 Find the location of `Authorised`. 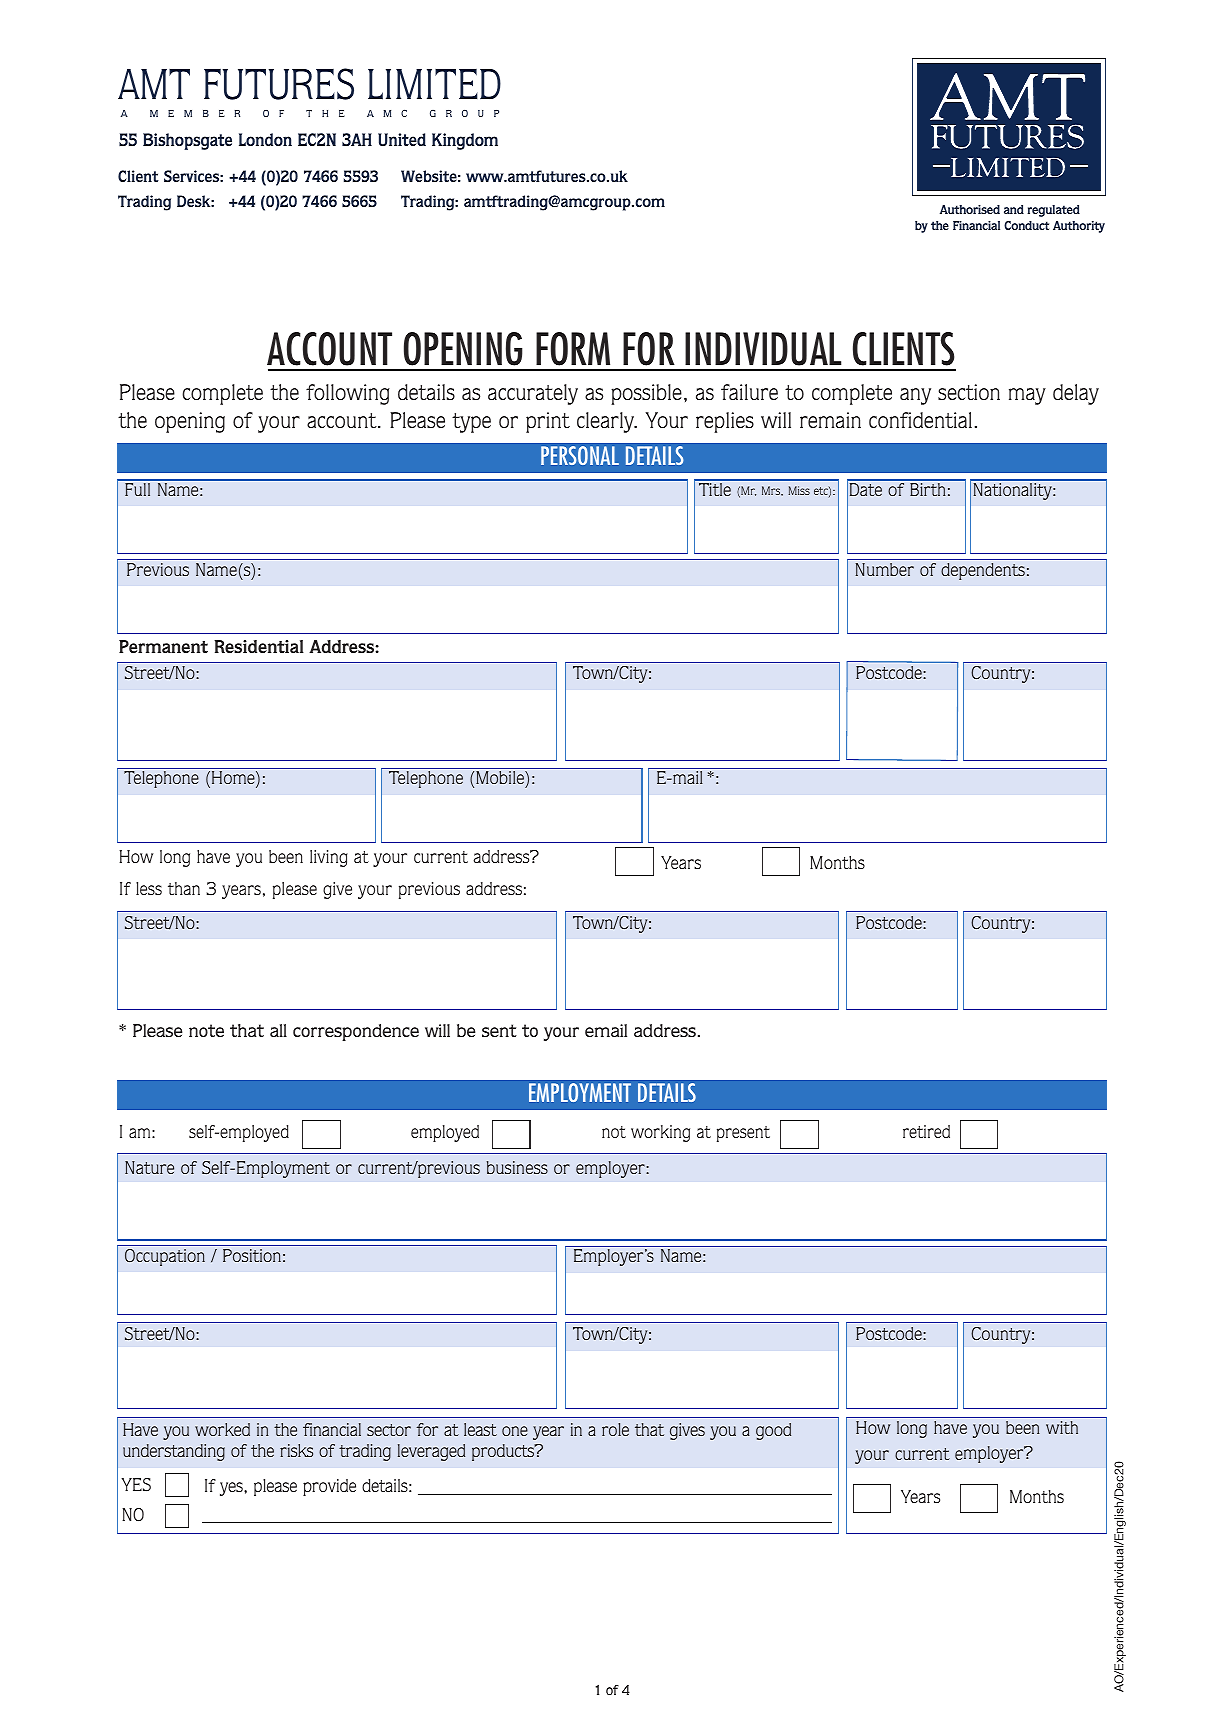

Authorised is located at coordinates (970, 209).
